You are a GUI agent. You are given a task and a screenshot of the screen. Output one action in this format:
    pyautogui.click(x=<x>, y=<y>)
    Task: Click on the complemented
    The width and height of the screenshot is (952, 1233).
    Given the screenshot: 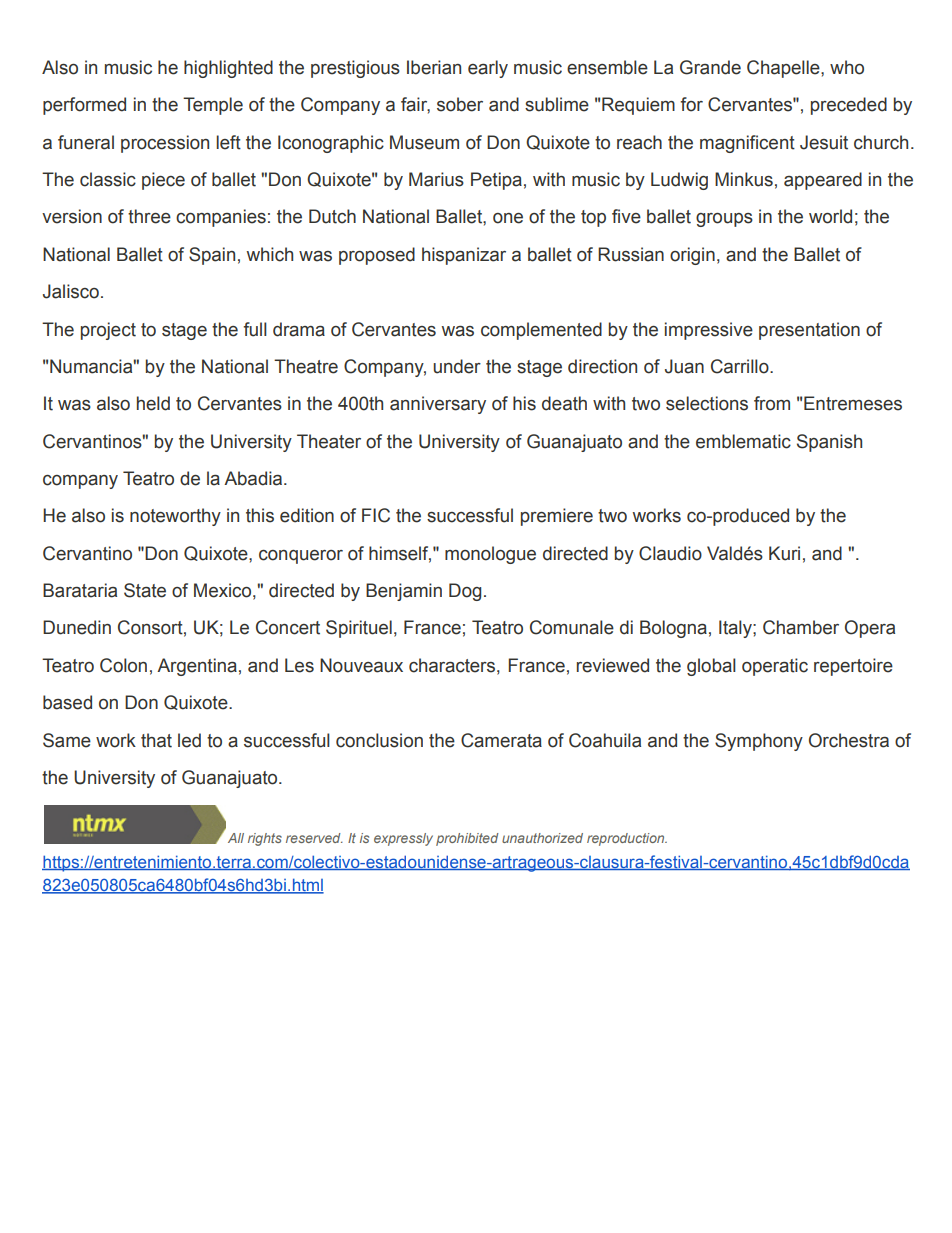 What is the action you would take?
    pyautogui.click(x=541, y=331)
